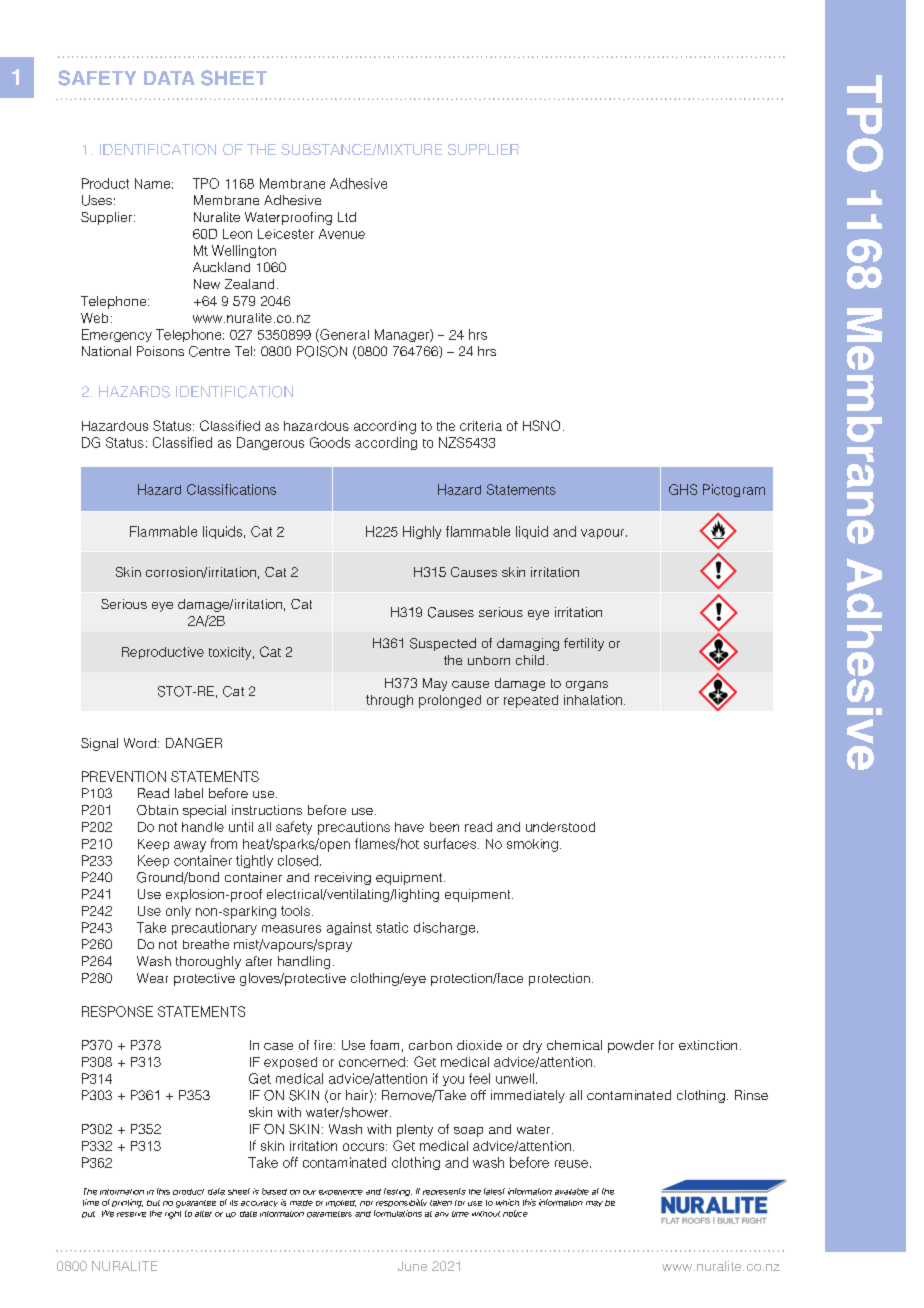 The height and width of the screenshot is (1308, 924). What do you see at coordinates (173, 1215) in the screenshot?
I see `right` at bounding box center [173, 1215].
